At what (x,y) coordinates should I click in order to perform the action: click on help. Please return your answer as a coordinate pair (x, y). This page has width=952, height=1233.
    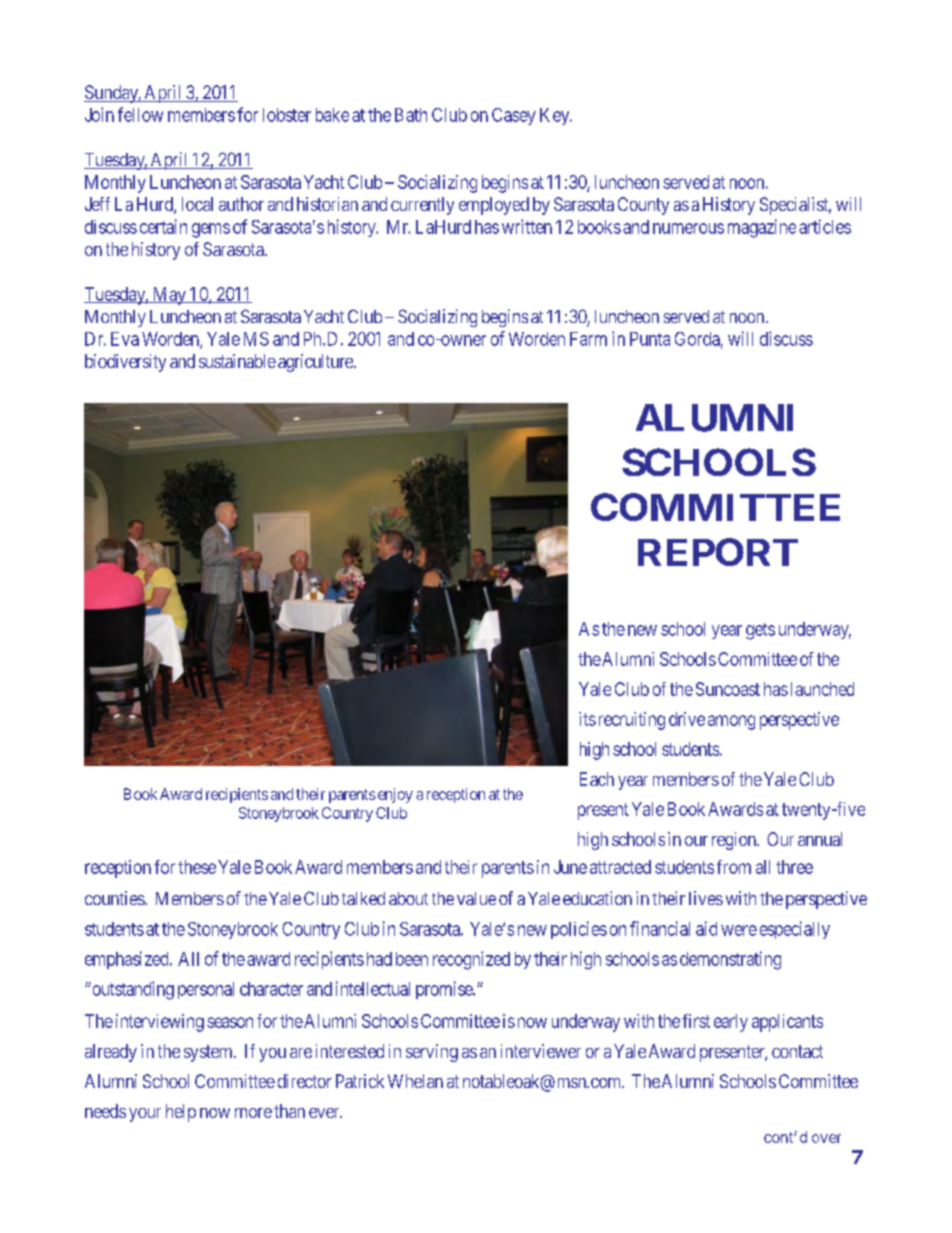
    Looking at the image, I should click on (181, 1113).
